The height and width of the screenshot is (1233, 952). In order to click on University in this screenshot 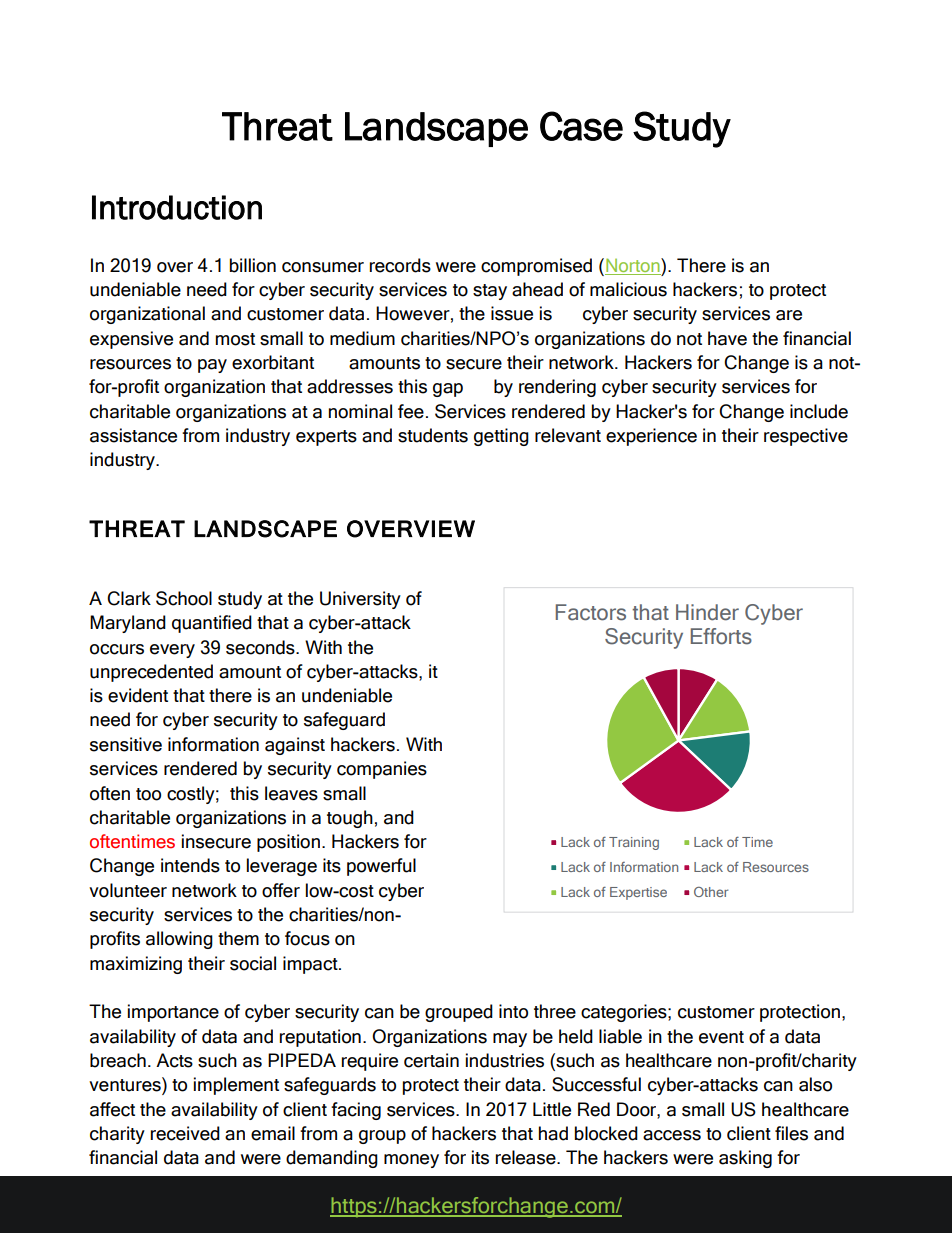, I will do `click(360, 600)`.
